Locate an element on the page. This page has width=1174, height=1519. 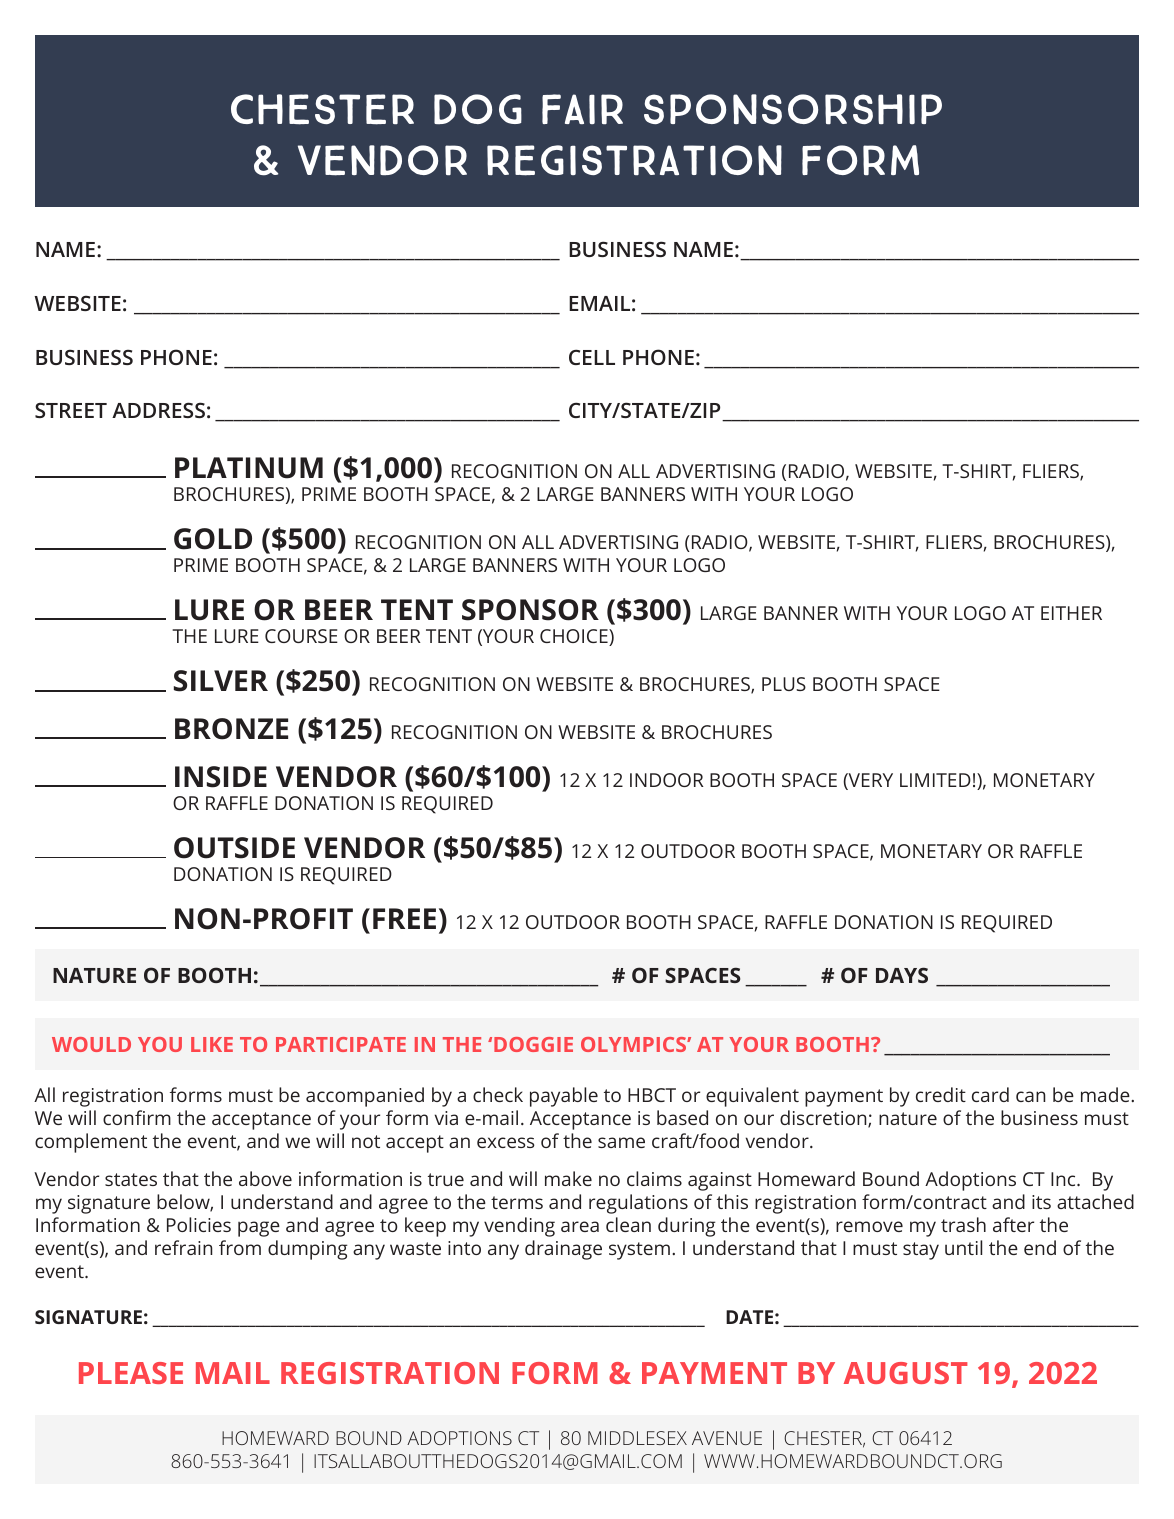
PLEASE is located at coordinates (131, 1373).
